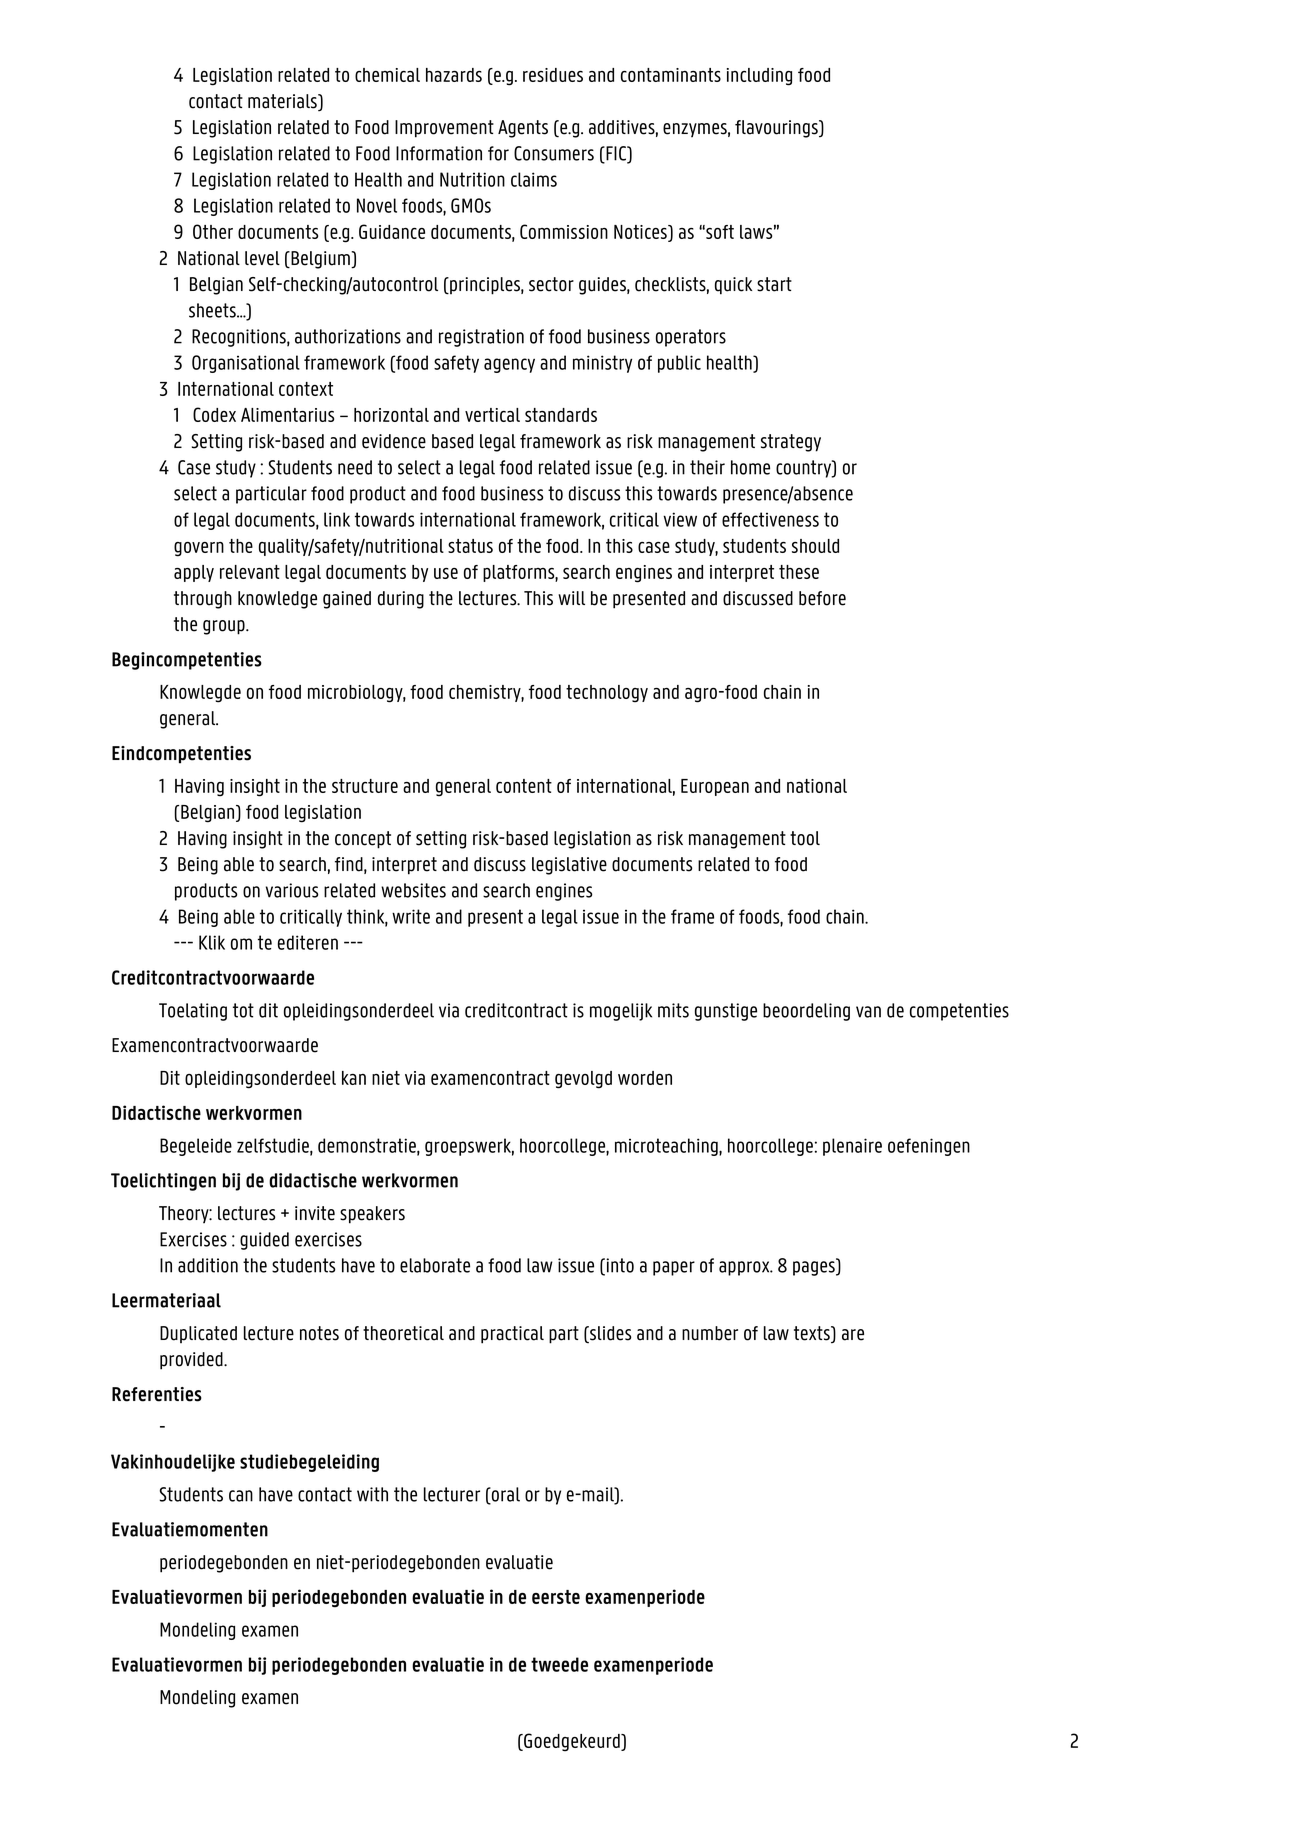 This screenshot has width=1297, height=1836. I want to click on can, so click(241, 1496).
